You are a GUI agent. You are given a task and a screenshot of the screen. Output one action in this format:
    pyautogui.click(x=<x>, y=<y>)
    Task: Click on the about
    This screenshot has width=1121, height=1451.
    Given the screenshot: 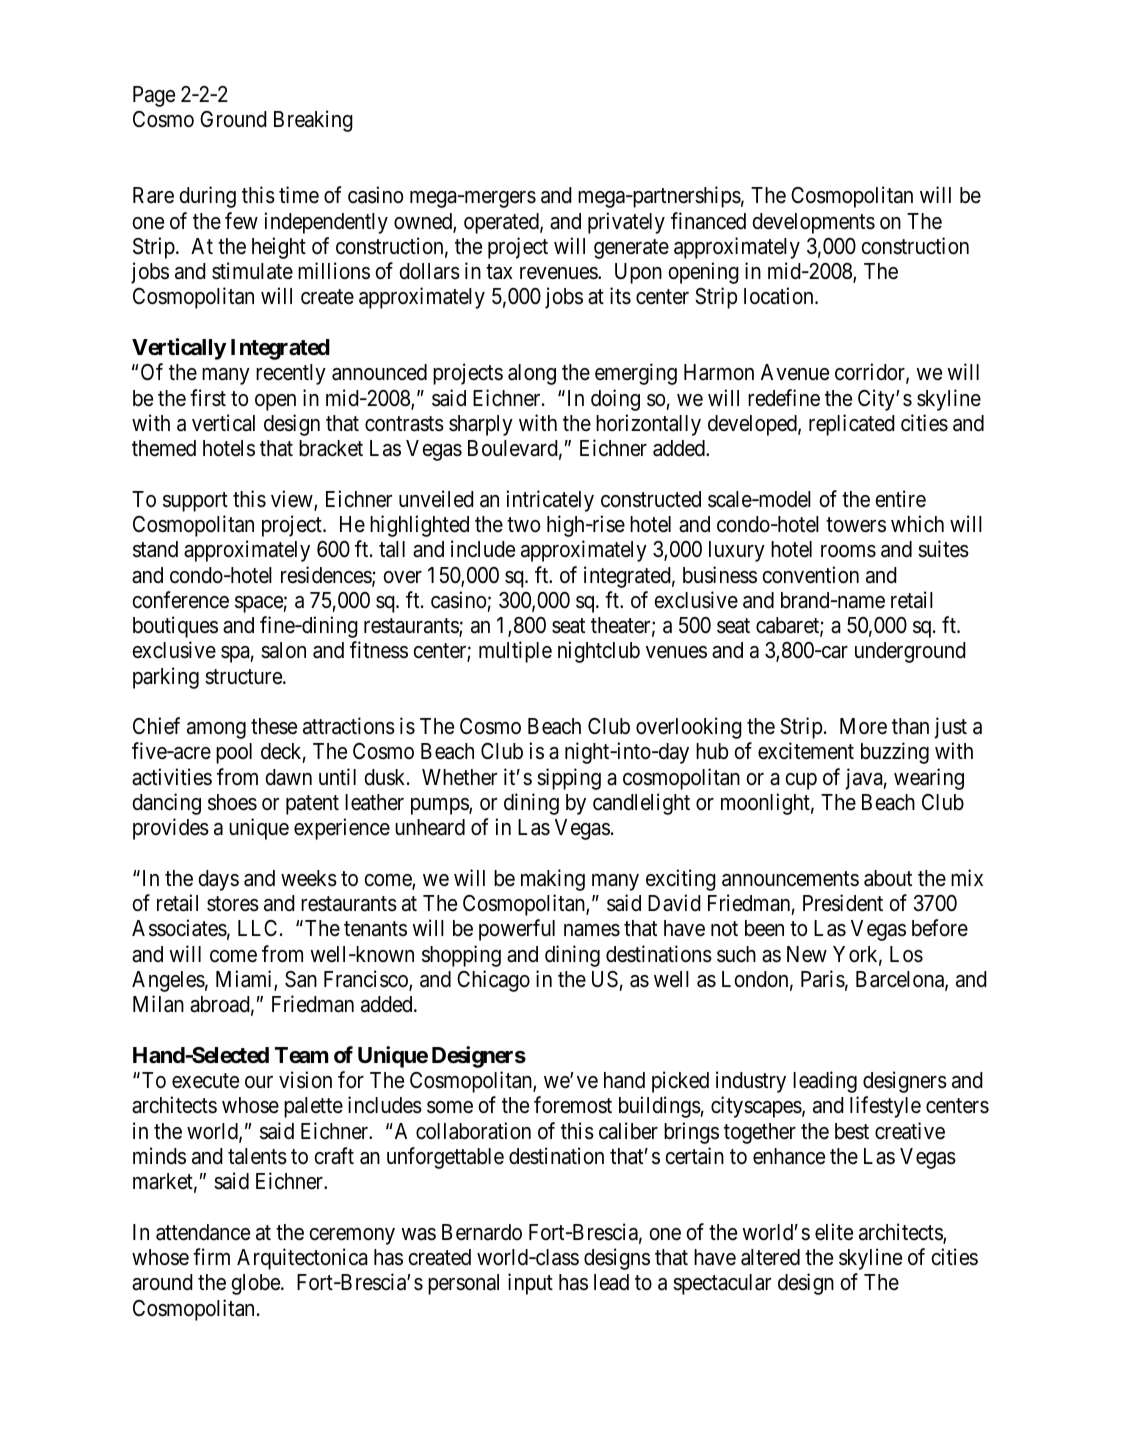 What is the action you would take?
    pyautogui.click(x=888, y=878)
